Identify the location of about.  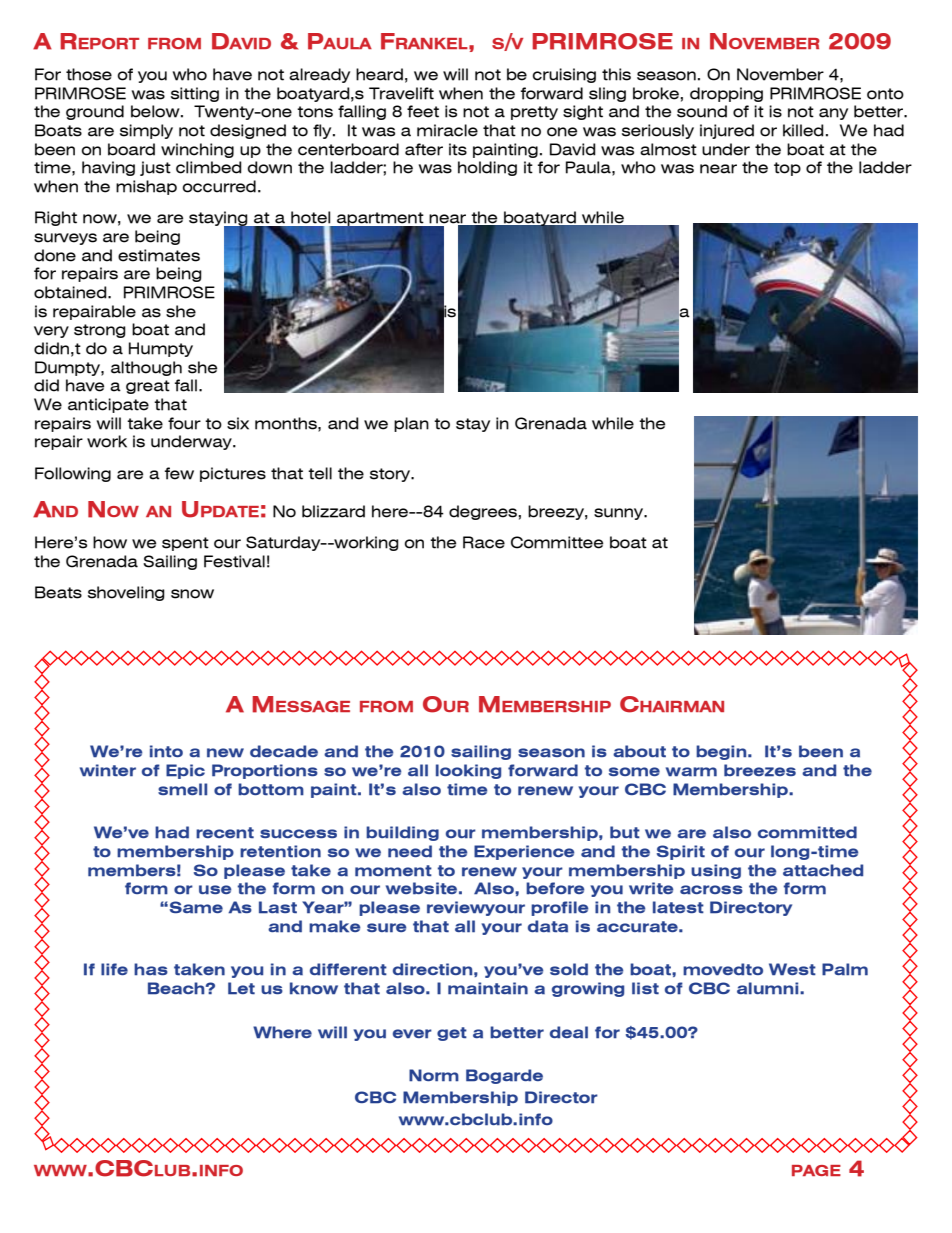
(639, 751).
